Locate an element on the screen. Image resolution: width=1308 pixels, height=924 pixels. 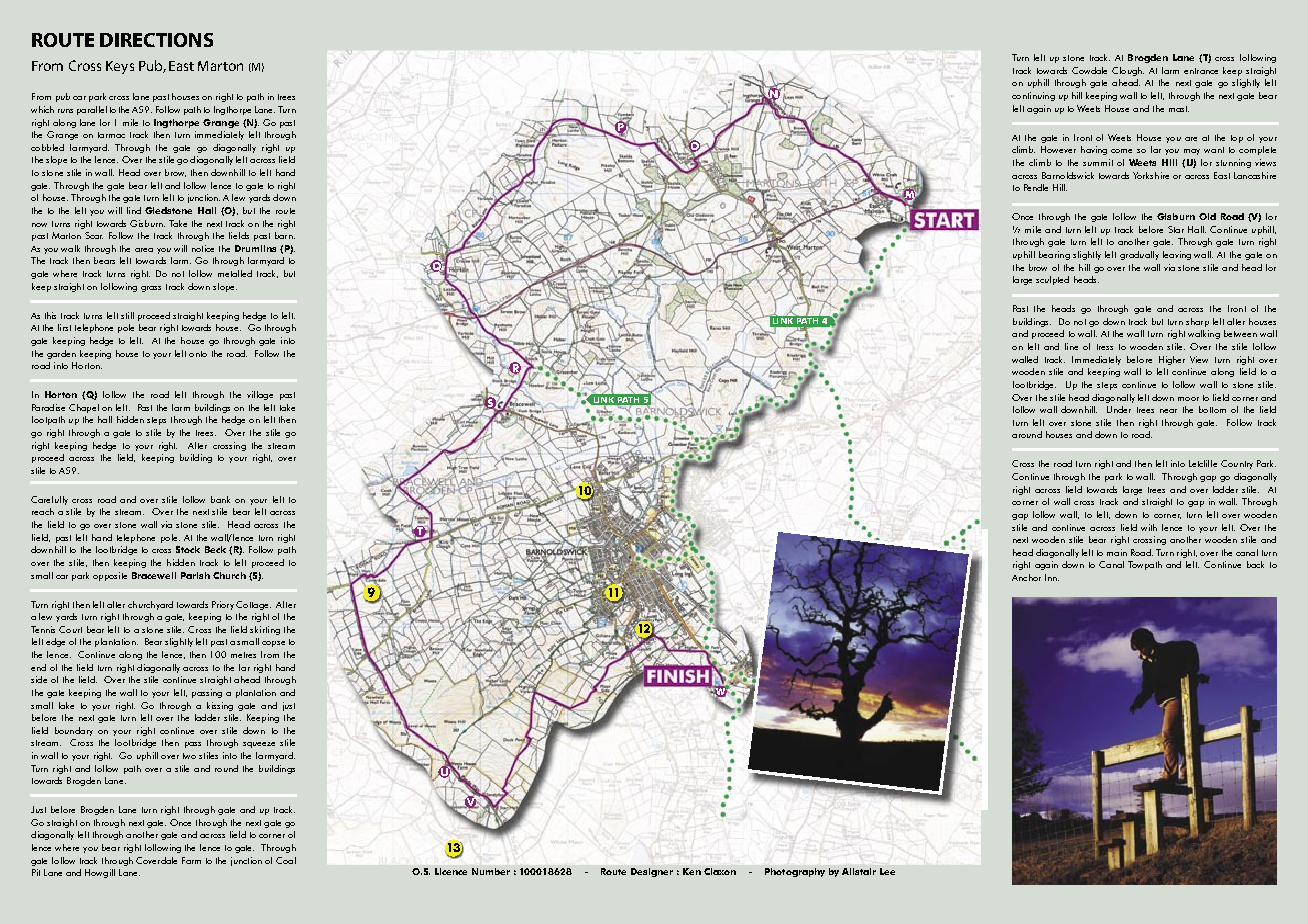
with is located at coordinates (1149, 527).
